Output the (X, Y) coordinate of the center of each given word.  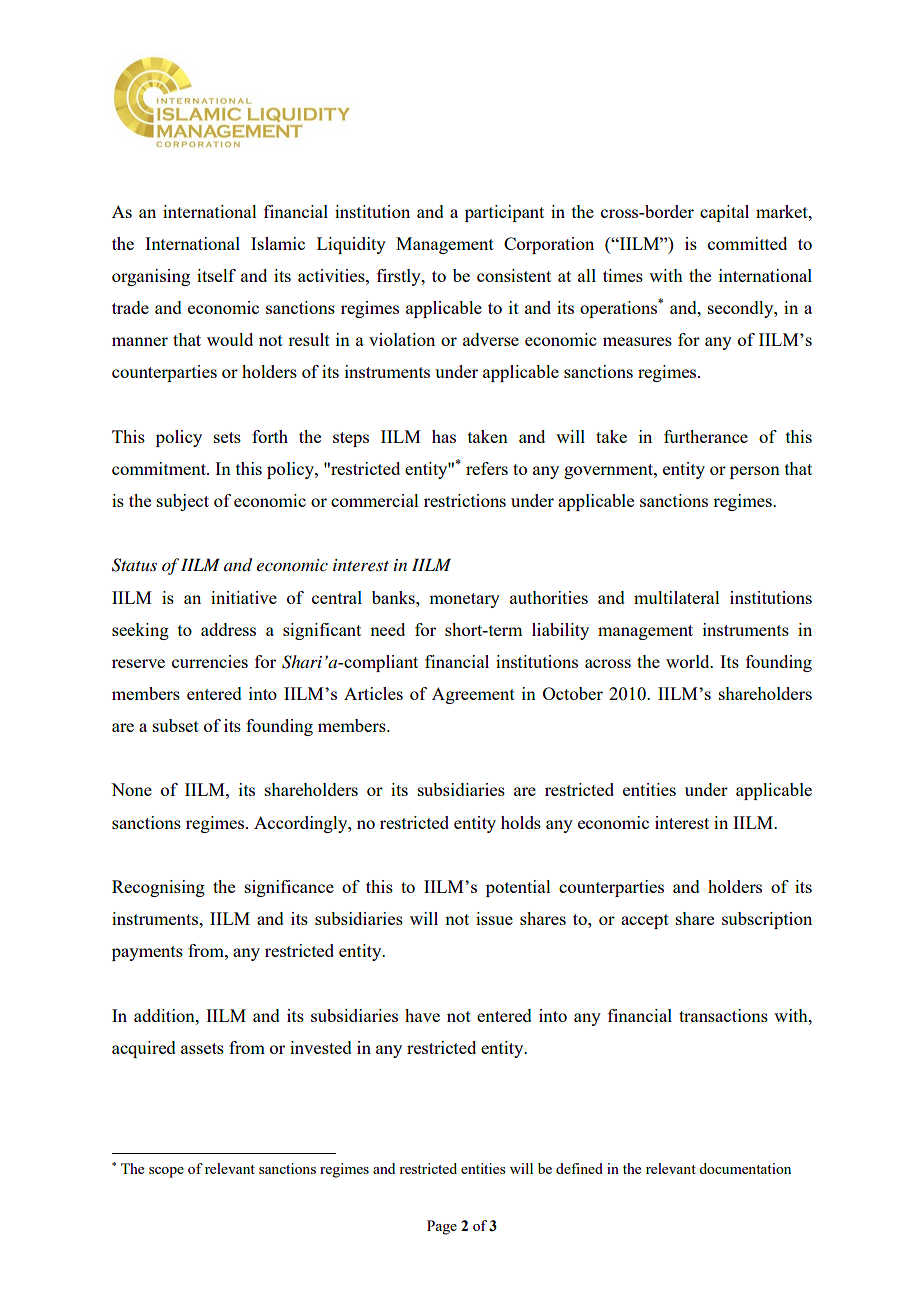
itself (216, 275)
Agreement (473, 695)
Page (442, 1227)
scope (166, 1172)
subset (176, 725)
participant (504, 213)
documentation (745, 1168)
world (689, 661)
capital (724, 213)
